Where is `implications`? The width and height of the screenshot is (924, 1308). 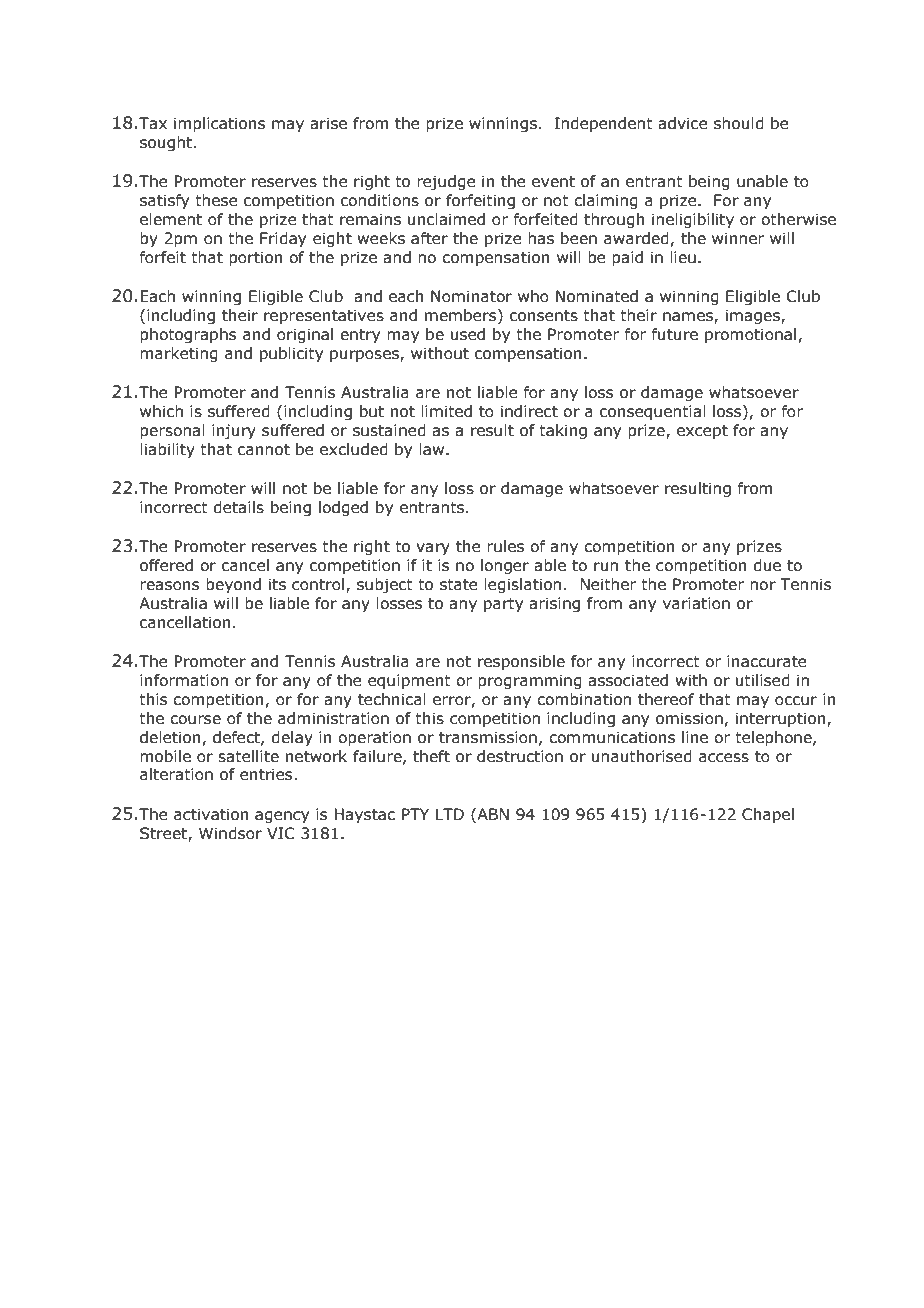
implications is located at coordinates (219, 124).
